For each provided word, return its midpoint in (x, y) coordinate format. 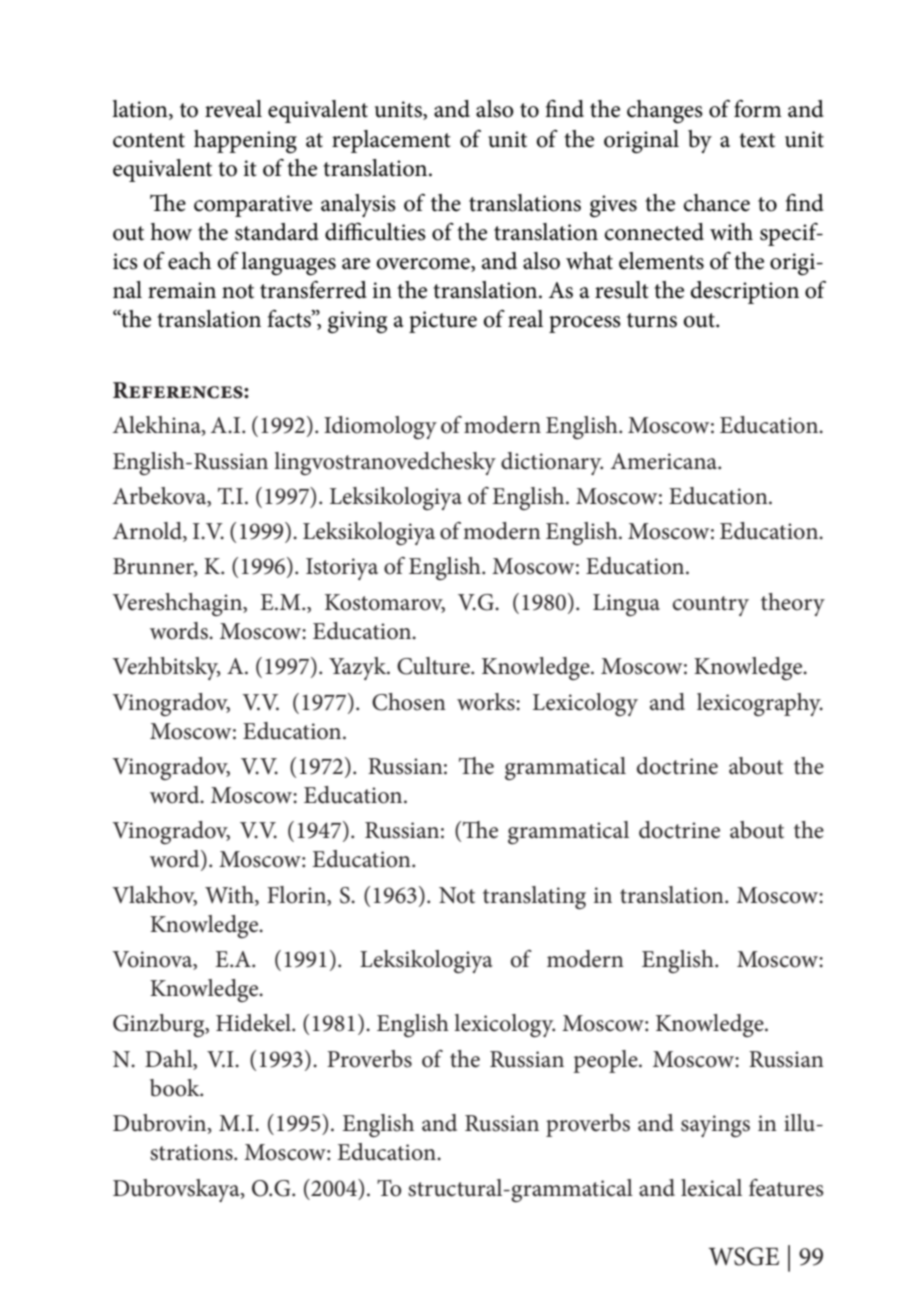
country (711, 606)
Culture (434, 666)
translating (534, 898)
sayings (715, 1126)
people (606, 1061)
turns (652, 320)
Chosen (409, 702)
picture (443, 322)
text (757, 140)
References (179, 390)
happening (245, 142)
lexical (711, 1188)
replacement (391, 141)
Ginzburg (160, 1026)
